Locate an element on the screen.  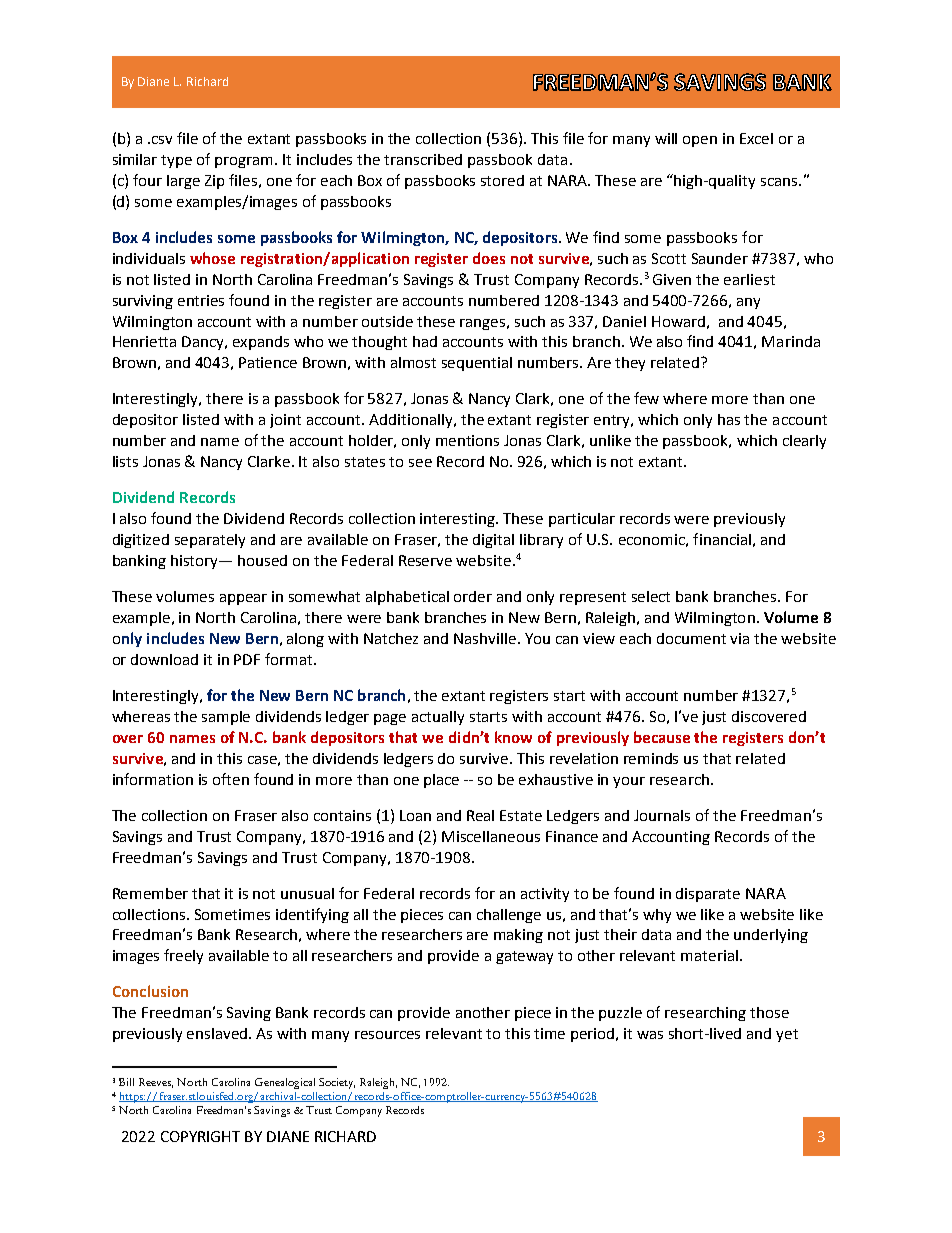
PDF is located at coordinates (247, 659).
